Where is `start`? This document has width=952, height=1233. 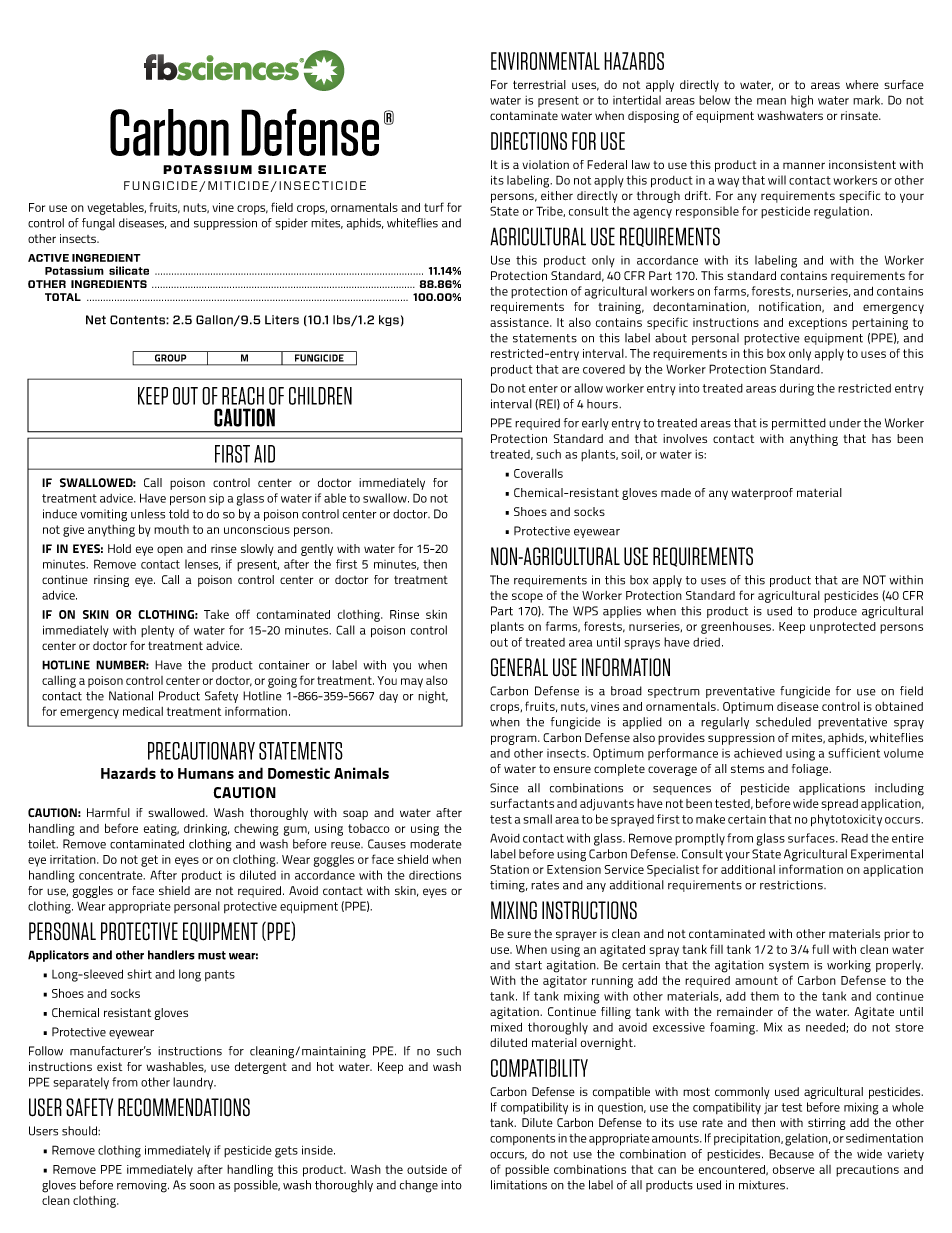 start is located at coordinates (528, 965).
